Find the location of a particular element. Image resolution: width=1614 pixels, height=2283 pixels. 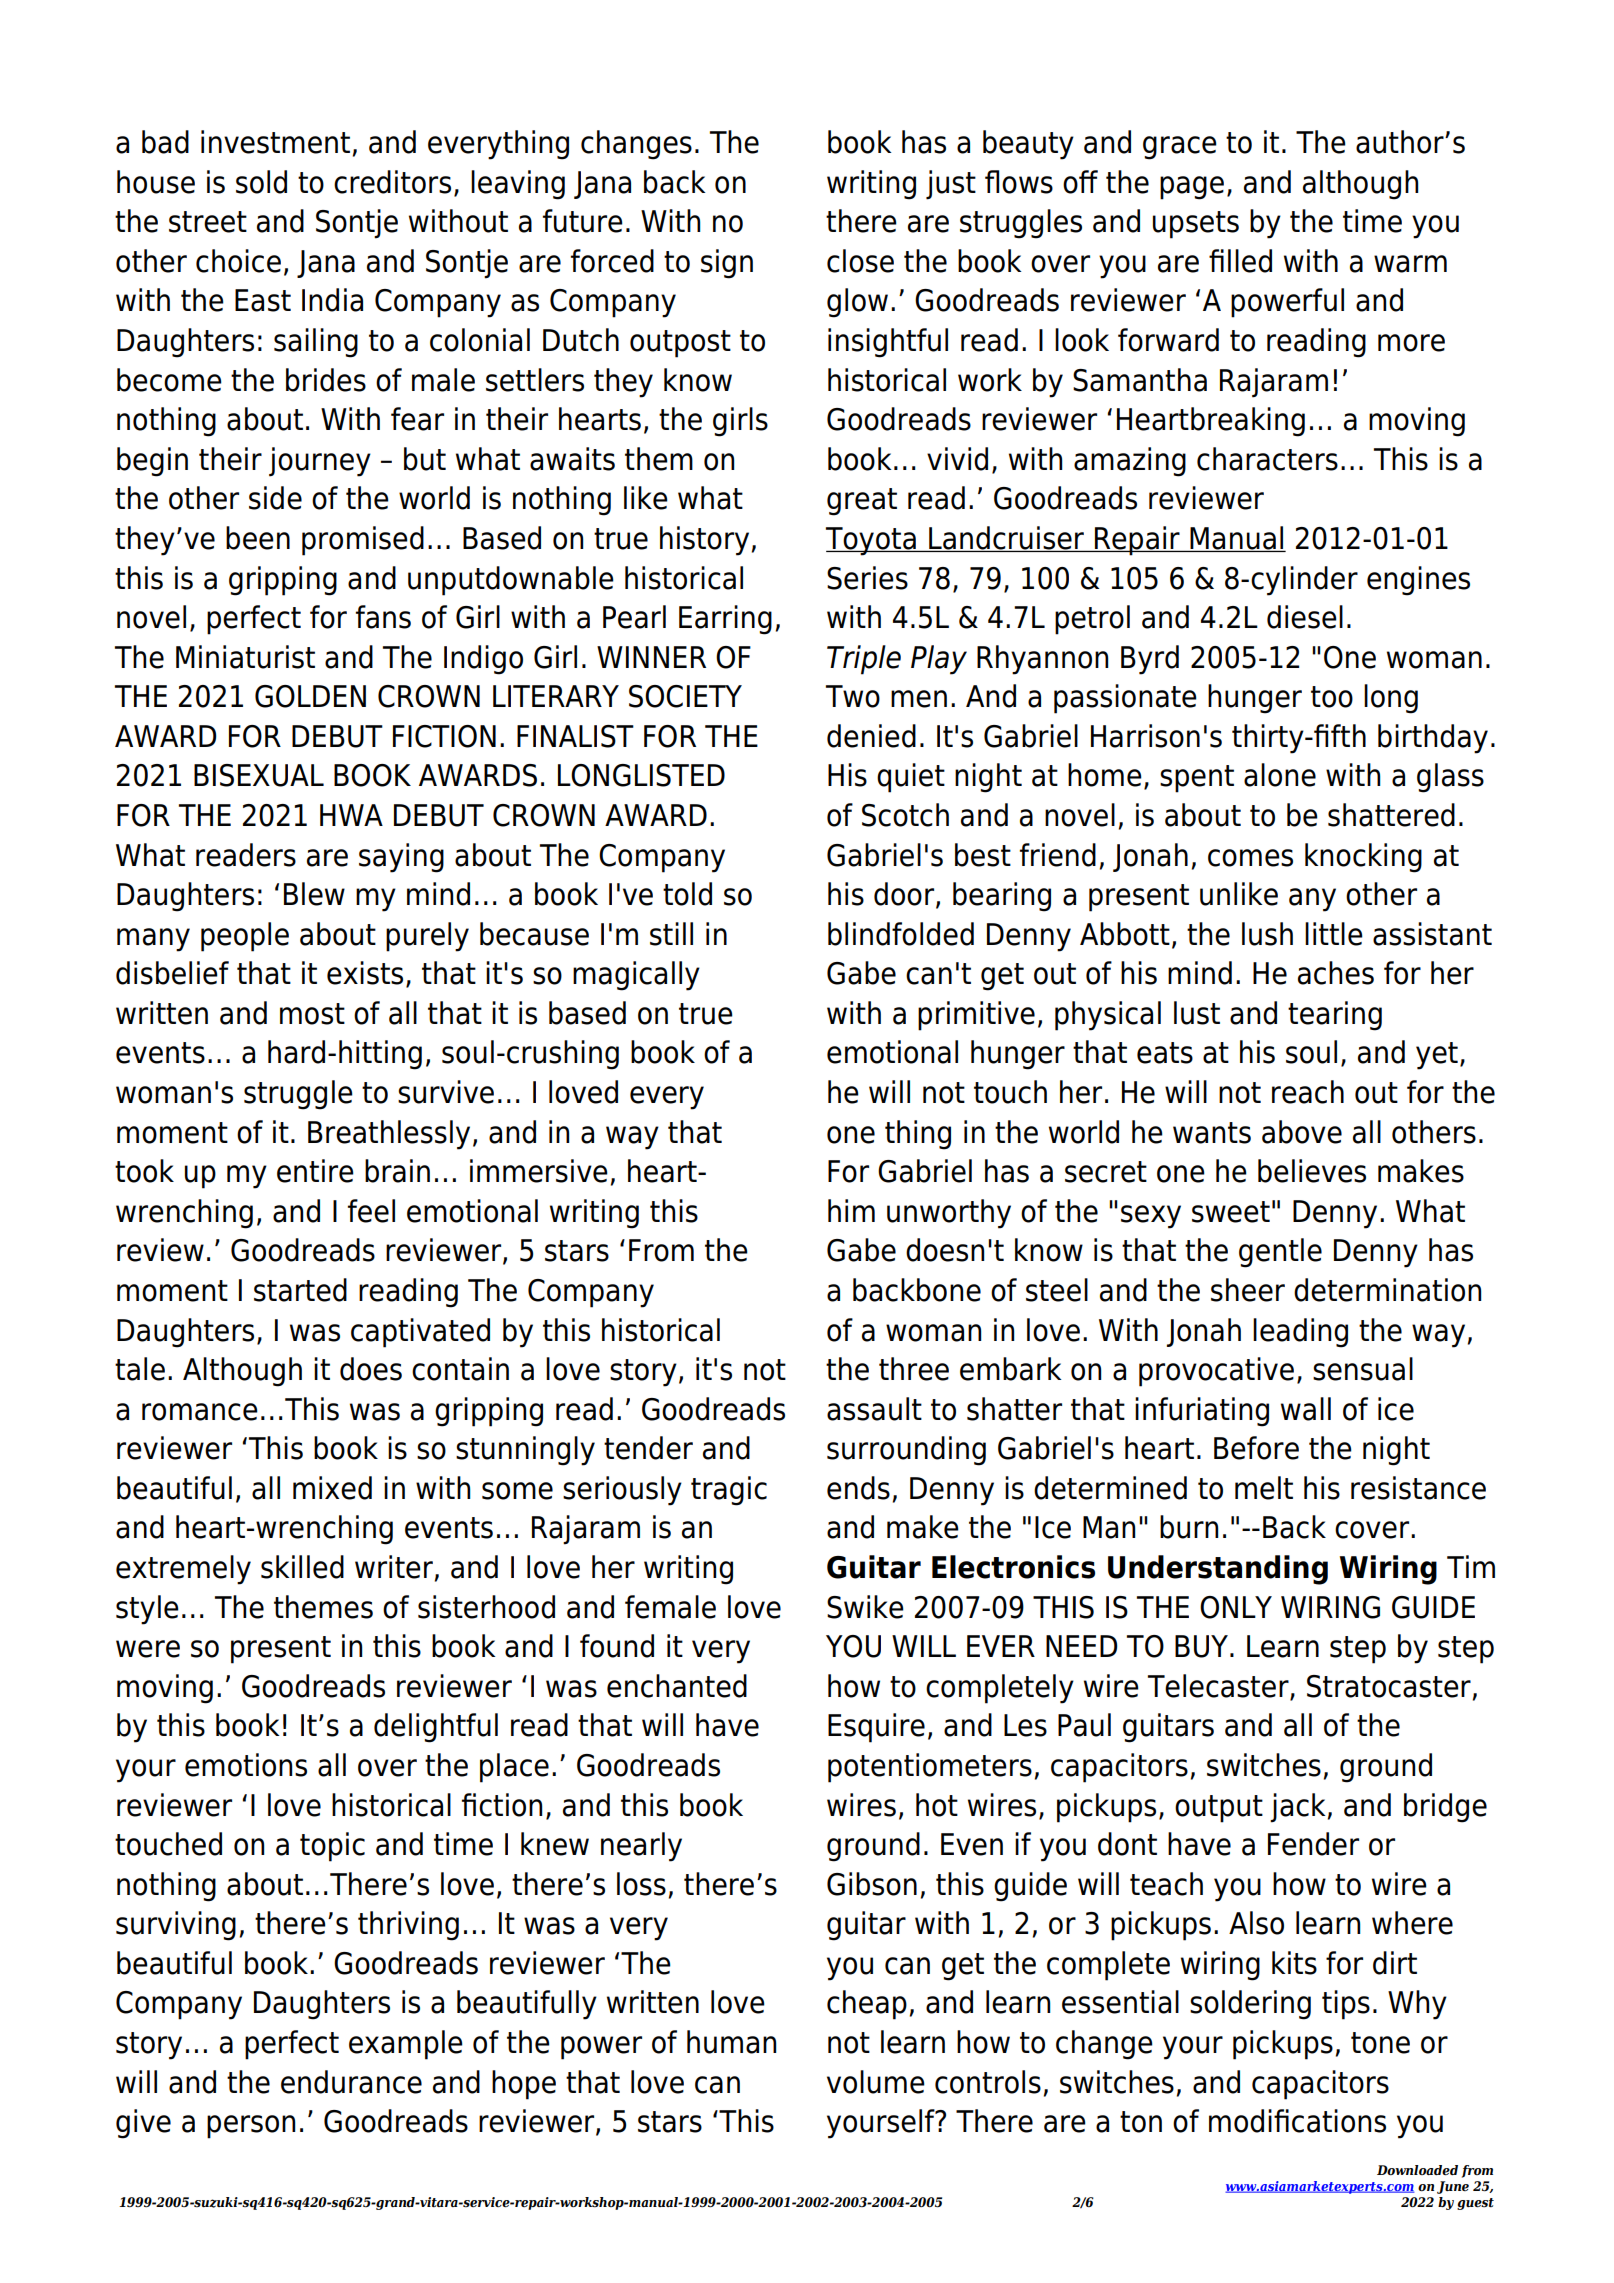

Blew is located at coordinates (314, 894).
